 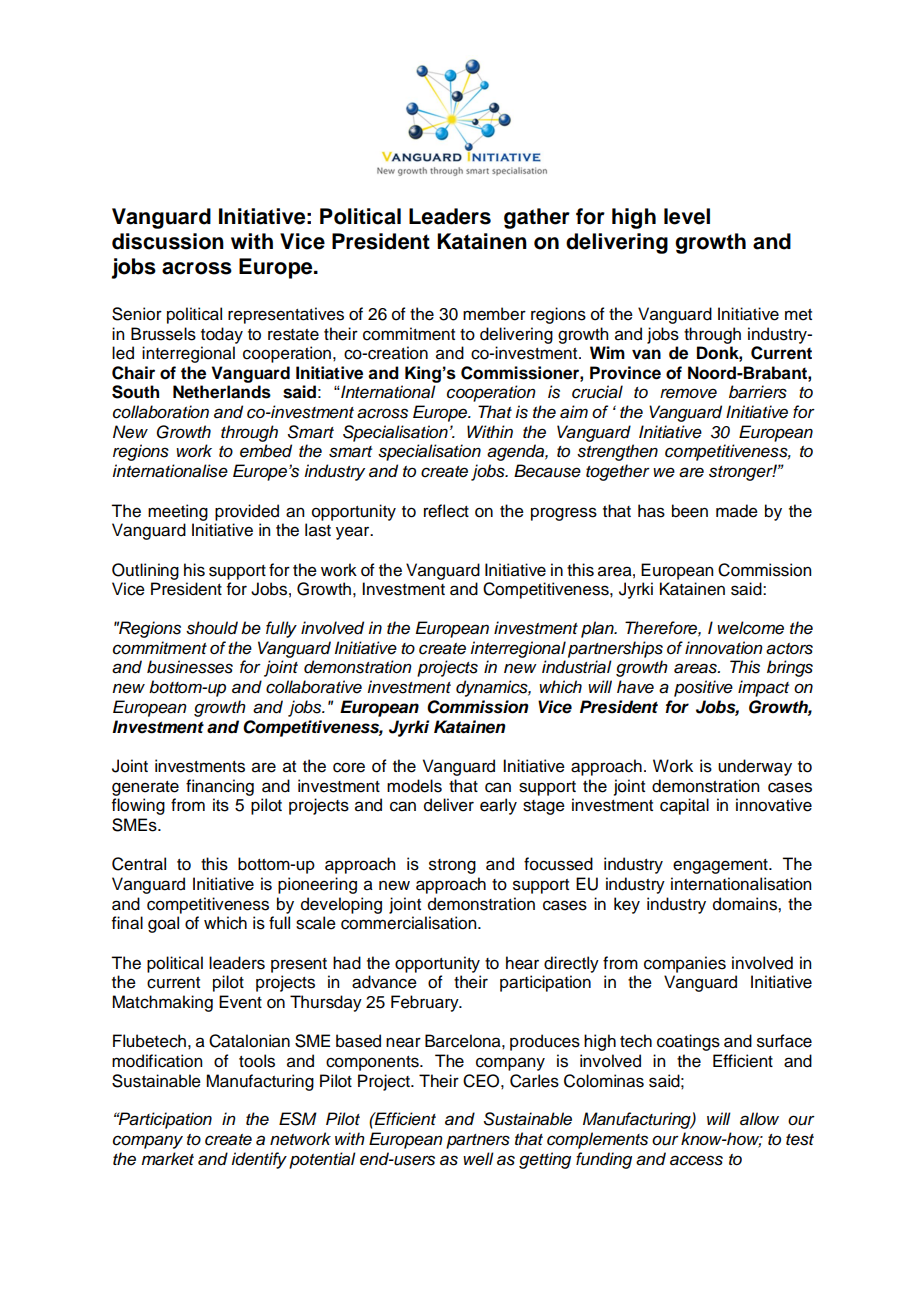 What do you see at coordinates (537, 218) in the screenshot?
I see `gather` at bounding box center [537, 218].
